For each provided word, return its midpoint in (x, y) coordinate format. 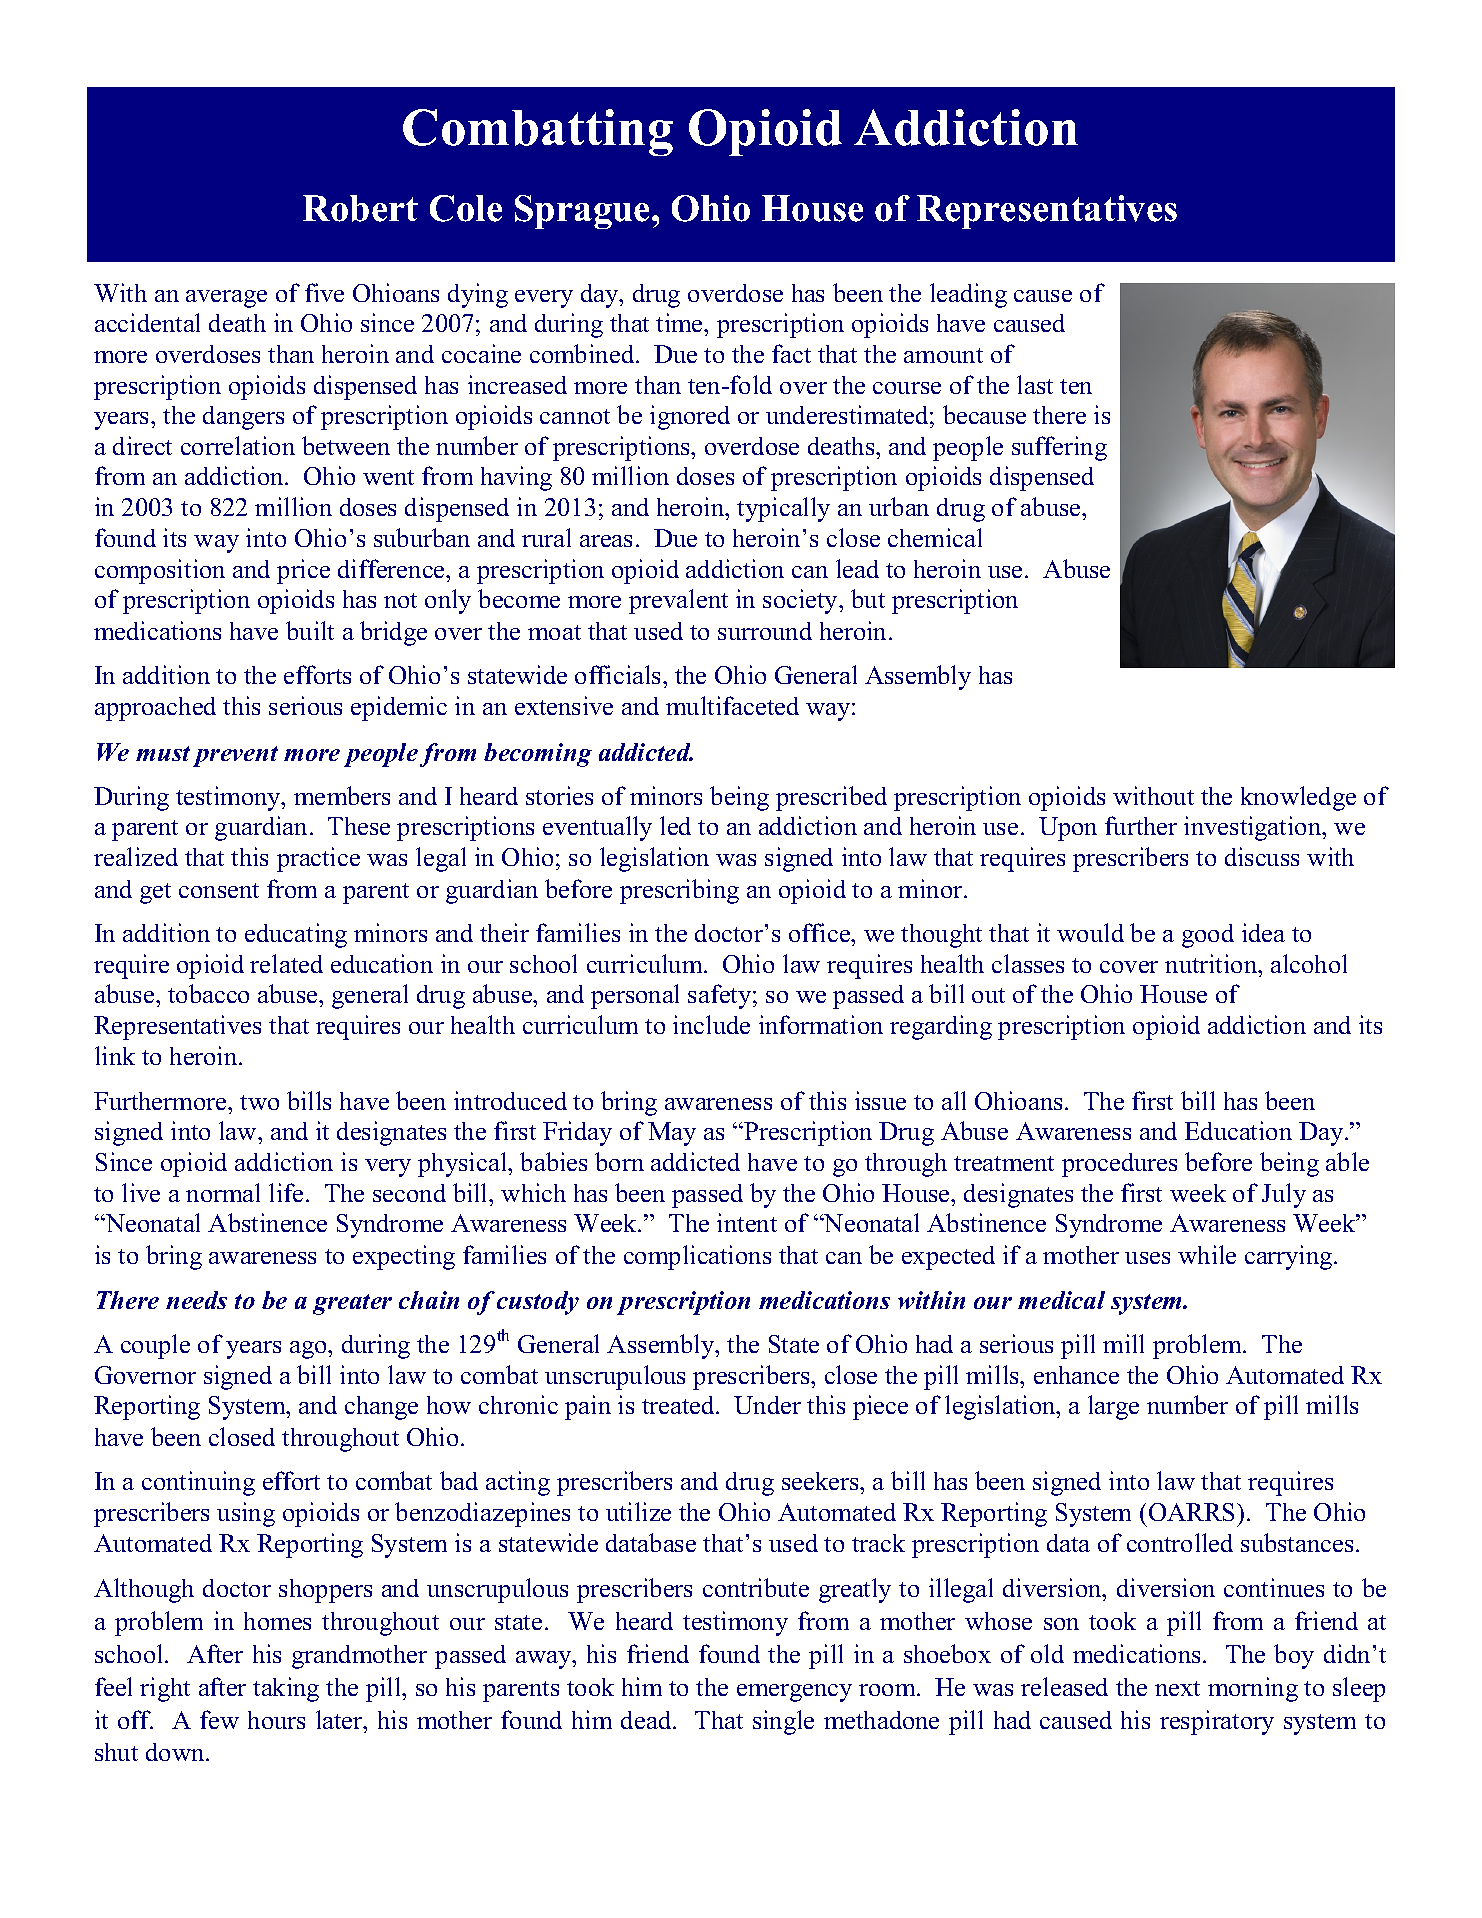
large (1113, 1407)
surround (765, 631)
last (1035, 384)
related (286, 963)
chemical (935, 537)
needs (196, 1300)
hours (276, 1720)
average (226, 299)
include (711, 1024)
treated (679, 1405)
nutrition (1212, 963)
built (310, 630)
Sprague (584, 212)
